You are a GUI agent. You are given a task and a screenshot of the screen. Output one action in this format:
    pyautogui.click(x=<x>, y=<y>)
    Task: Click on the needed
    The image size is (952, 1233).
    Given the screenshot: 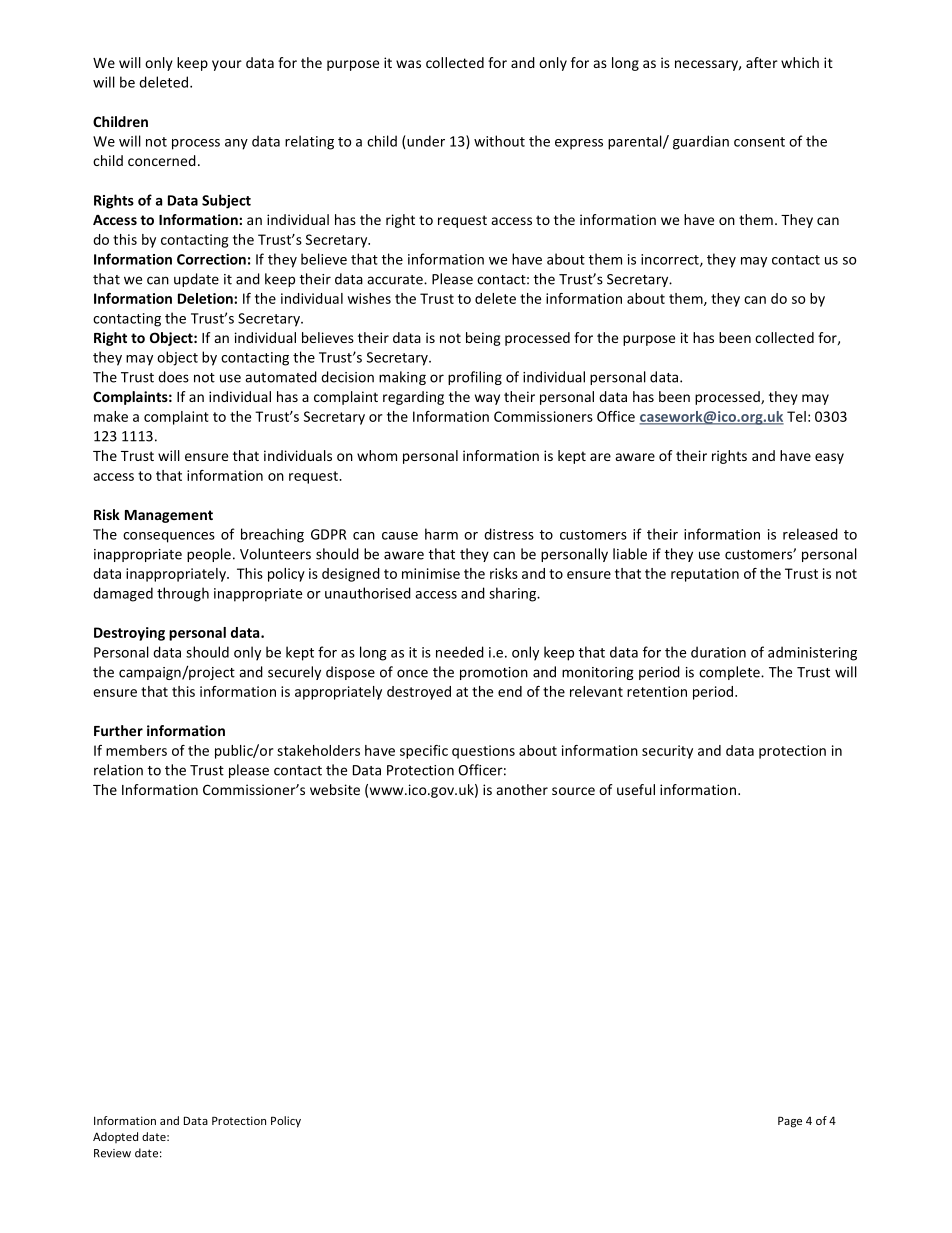 What is the action you would take?
    pyautogui.click(x=460, y=652)
